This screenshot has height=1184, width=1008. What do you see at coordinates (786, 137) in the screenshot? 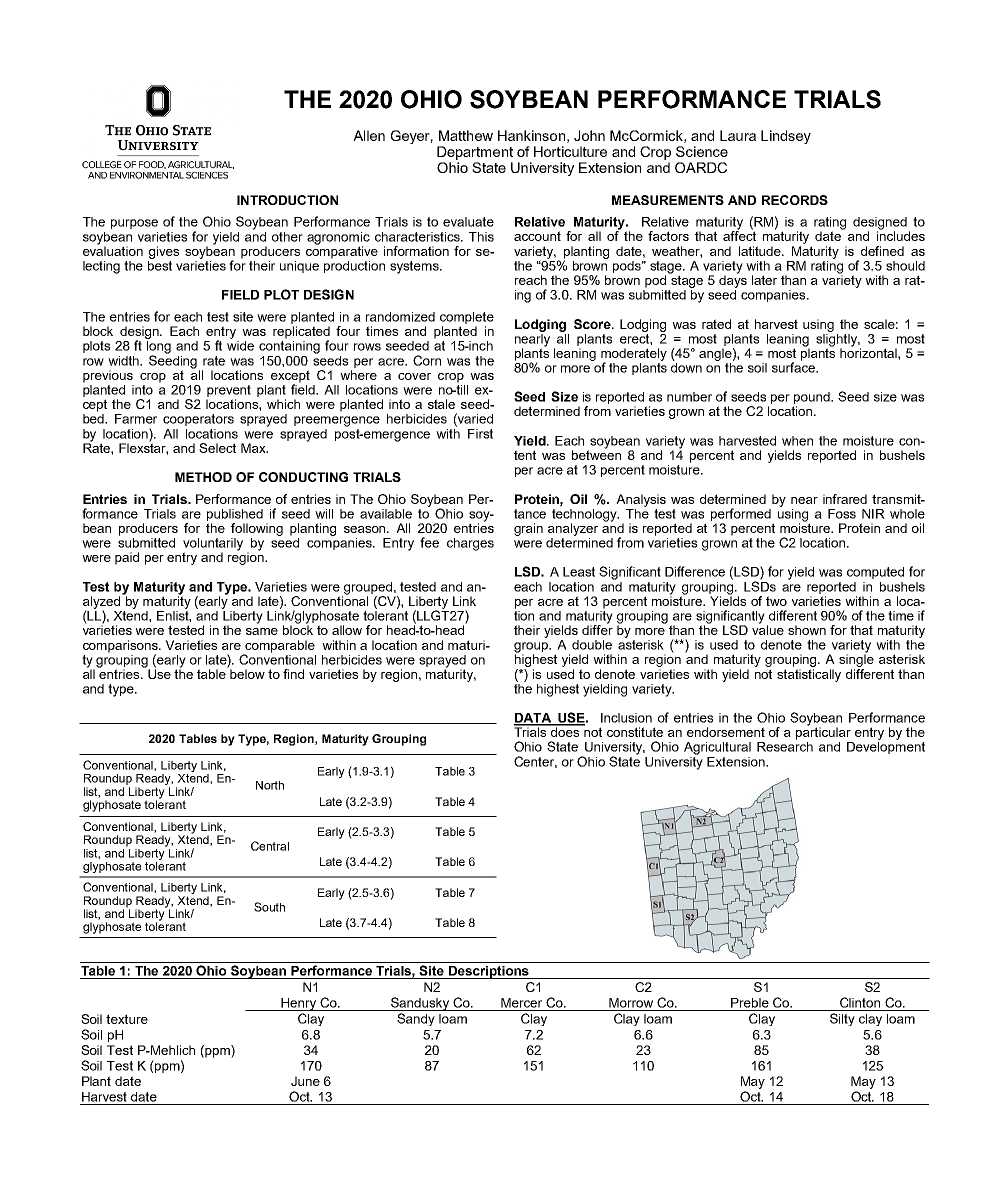
I see `Lindsey` at bounding box center [786, 137].
